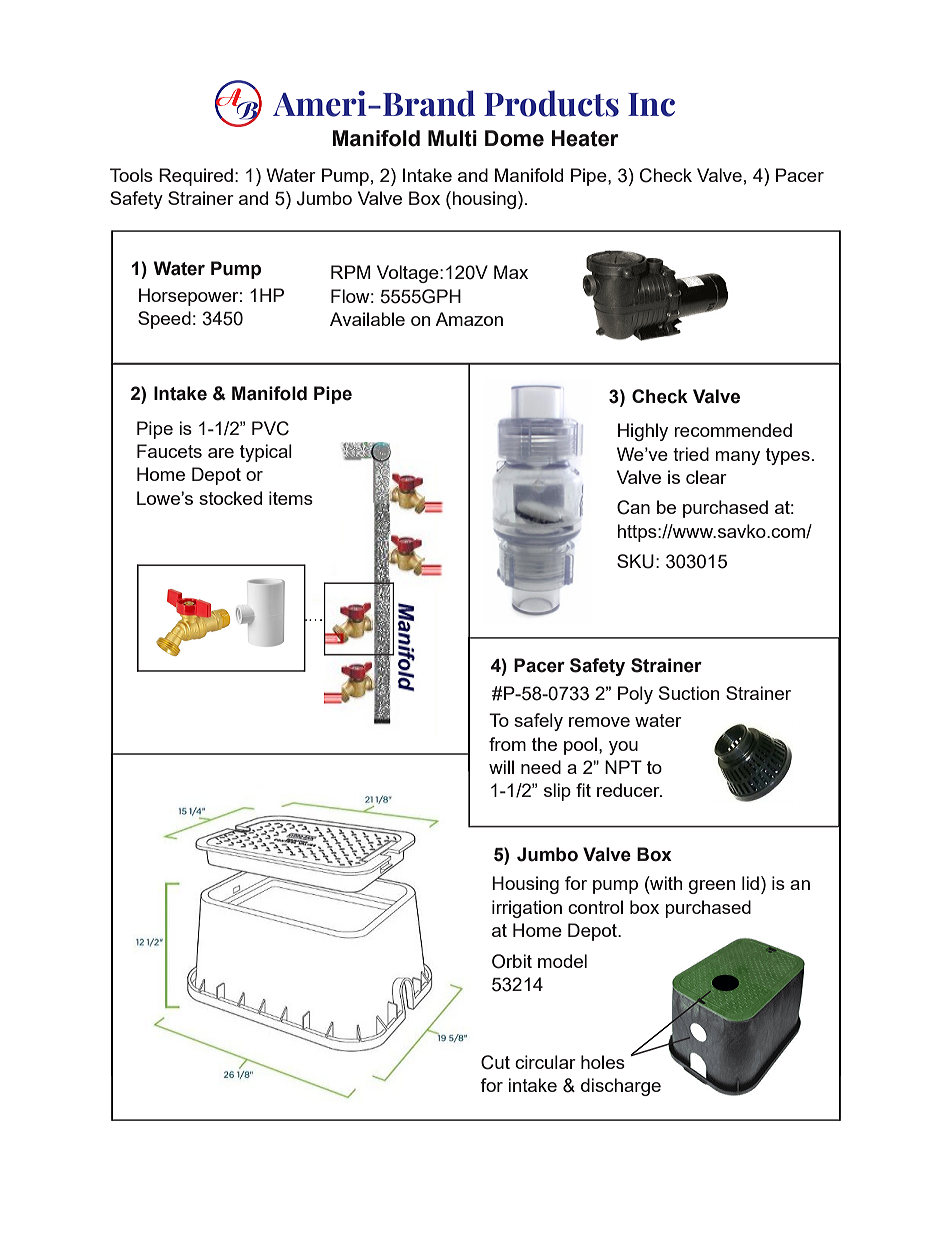 The image size is (952, 1233). What do you see at coordinates (452, 138) in the screenshot?
I see `Multi` at bounding box center [452, 138].
